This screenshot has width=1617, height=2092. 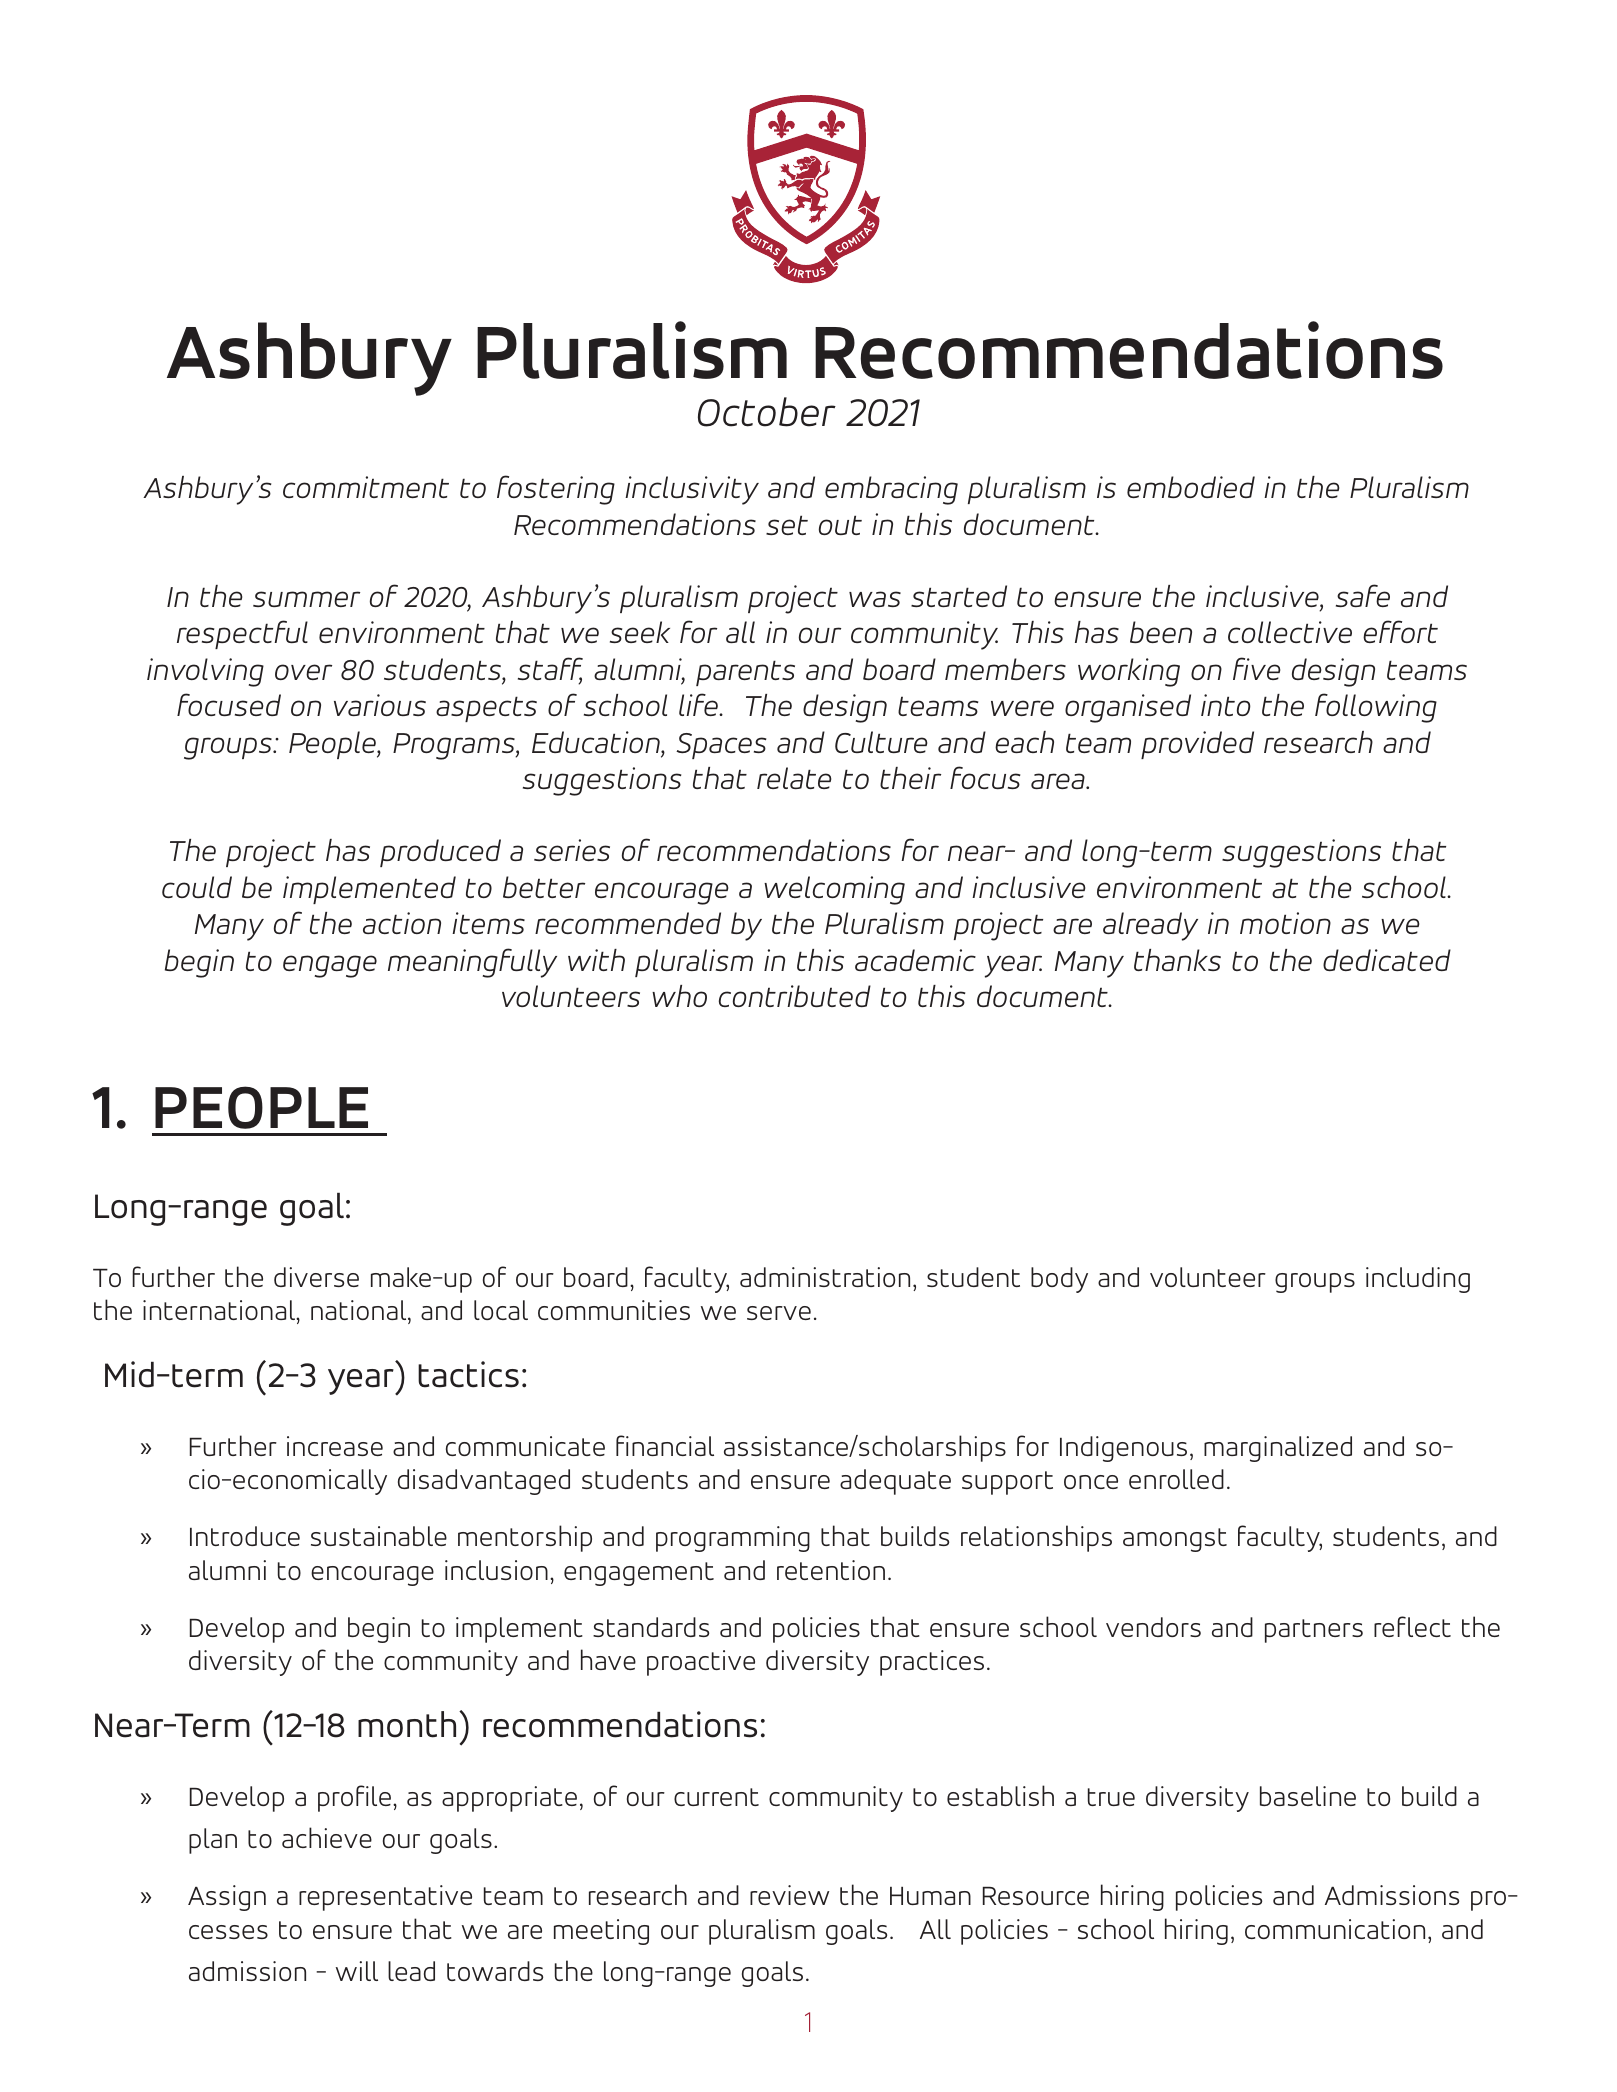 What do you see at coordinates (795, 996) in the screenshot?
I see `contributed` at bounding box center [795, 996].
